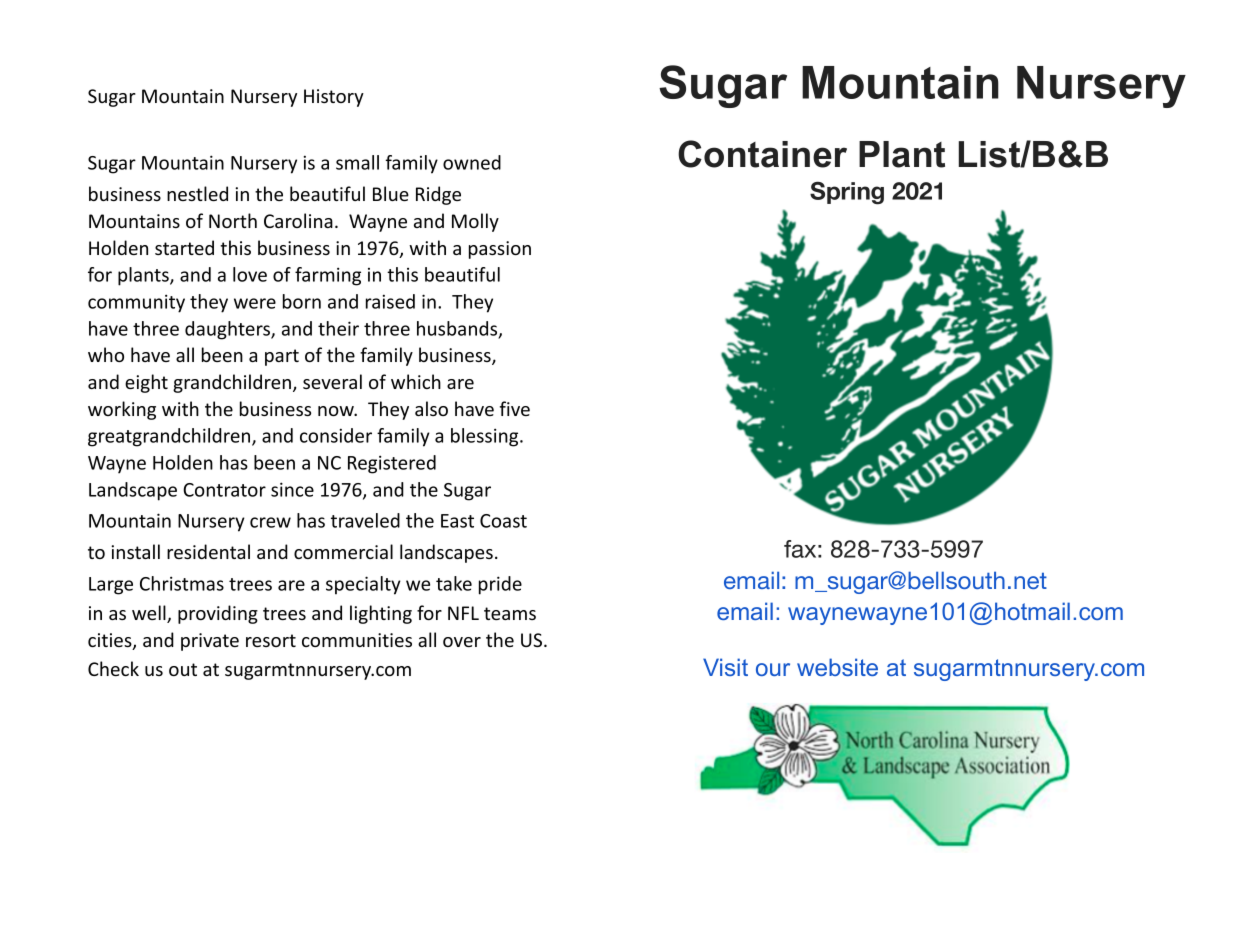  What do you see at coordinates (146, 383) in the document?
I see `eight` at bounding box center [146, 383].
